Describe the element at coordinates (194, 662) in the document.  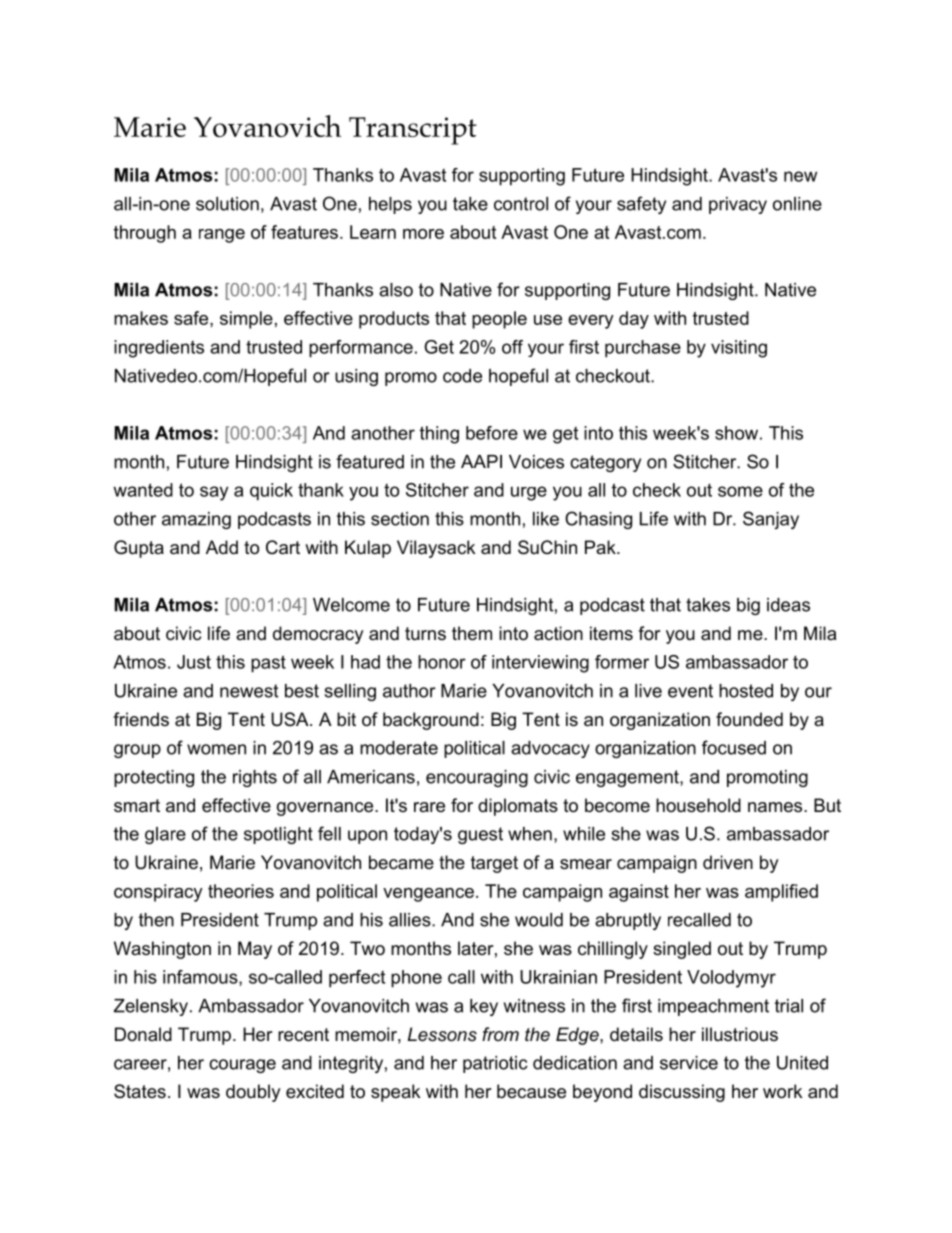
I see `Just` at that location.
